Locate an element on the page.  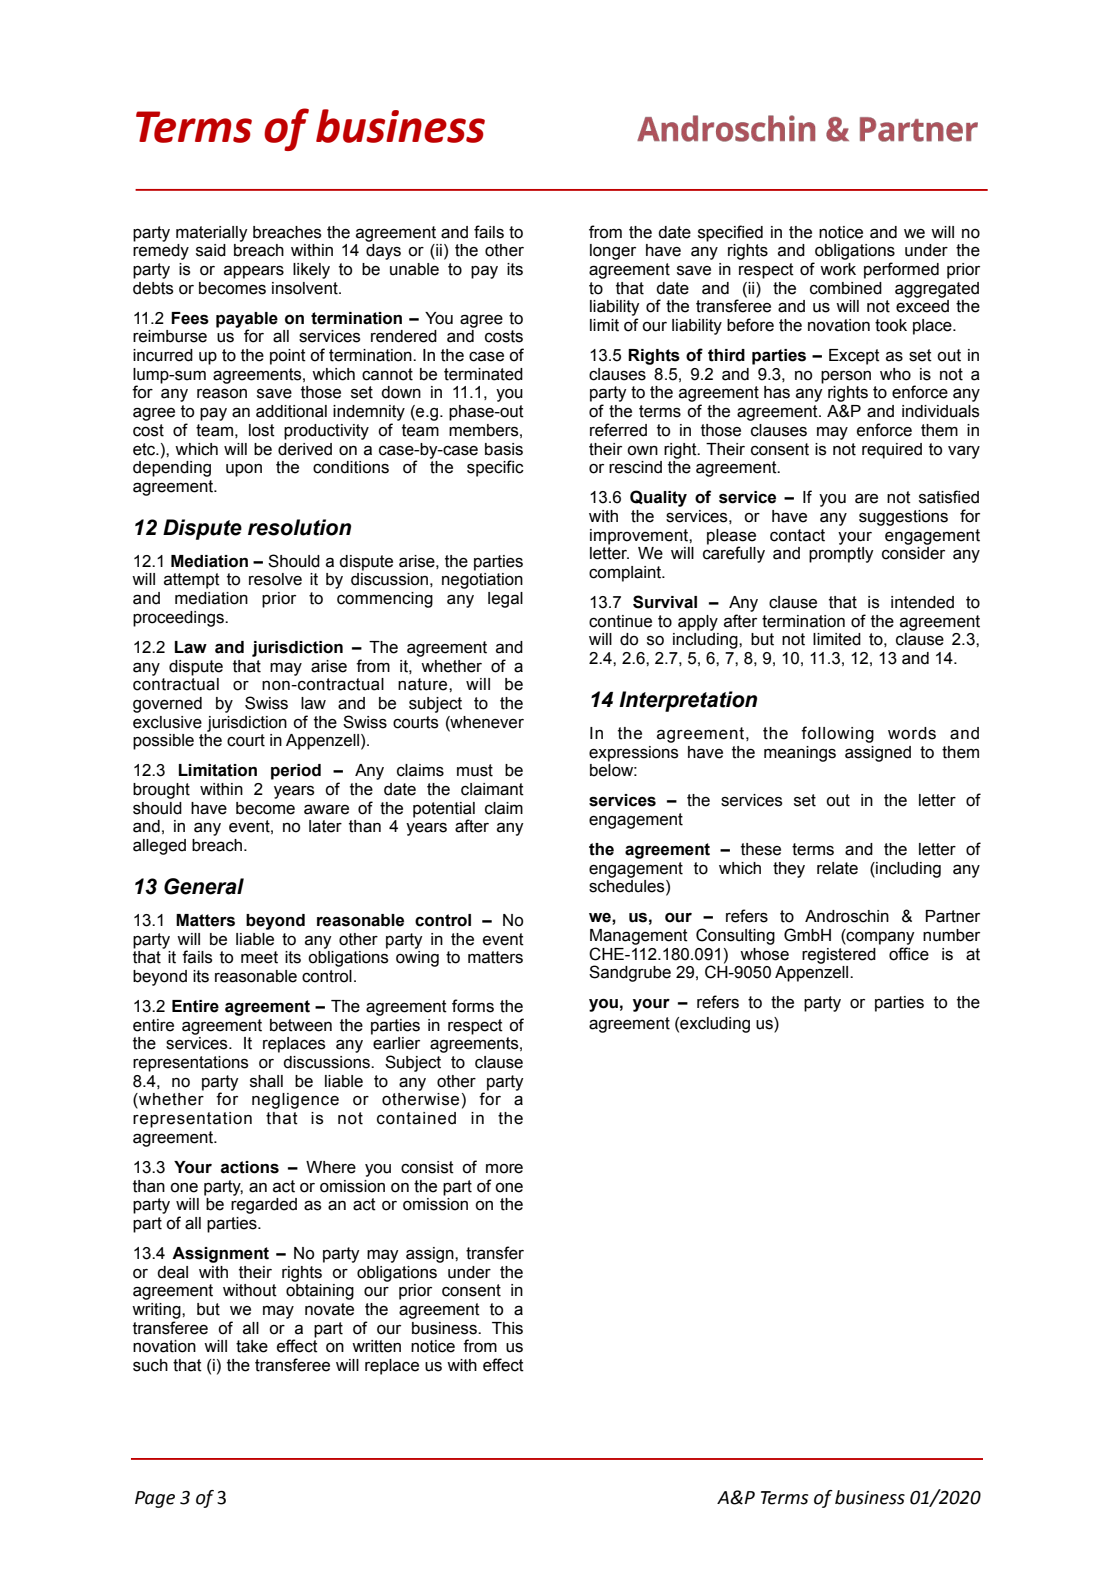
words is located at coordinates (912, 733).
